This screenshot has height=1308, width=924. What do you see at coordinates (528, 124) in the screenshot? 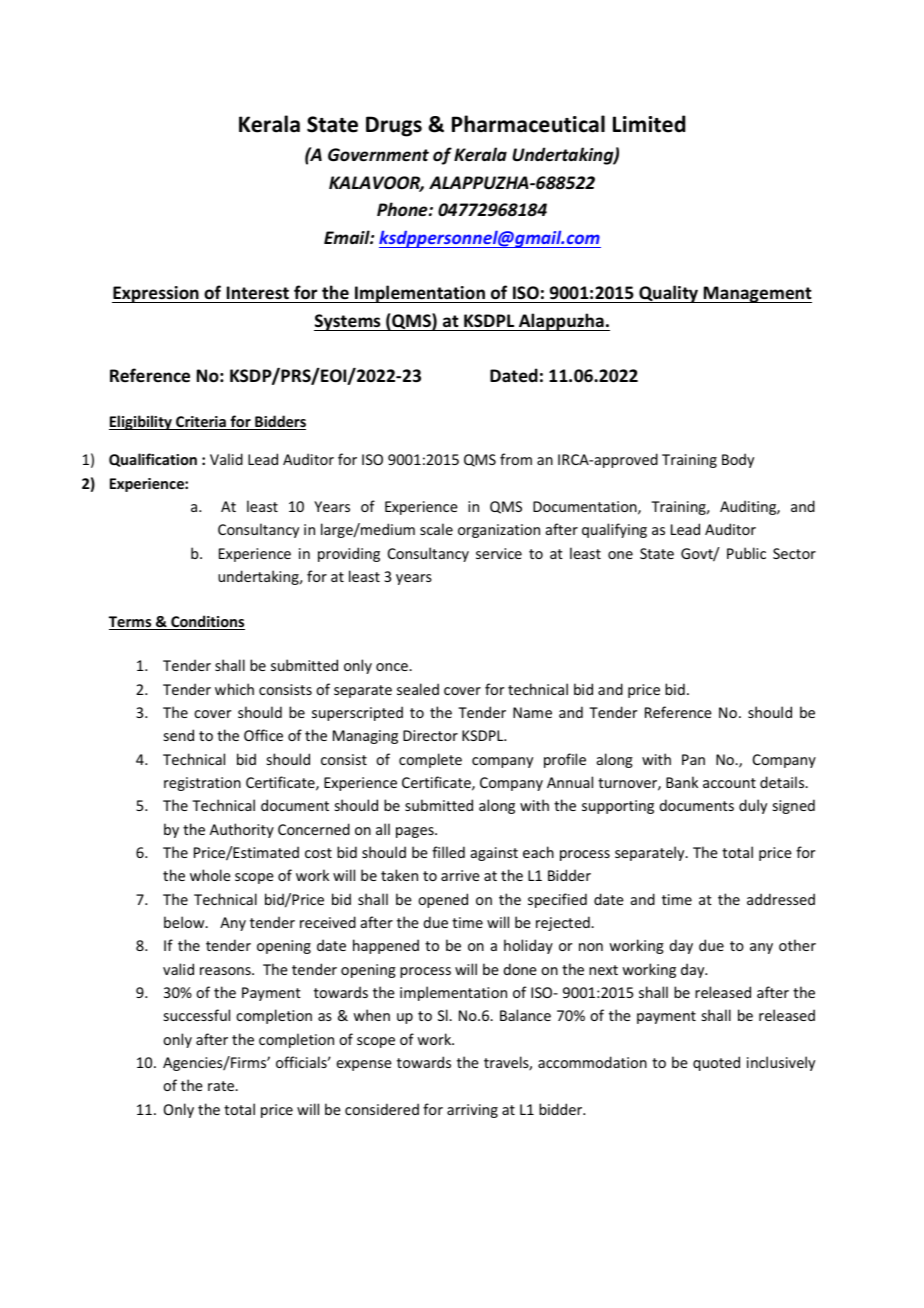
I see `Pharmaceutical` at bounding box center [528, 124].
